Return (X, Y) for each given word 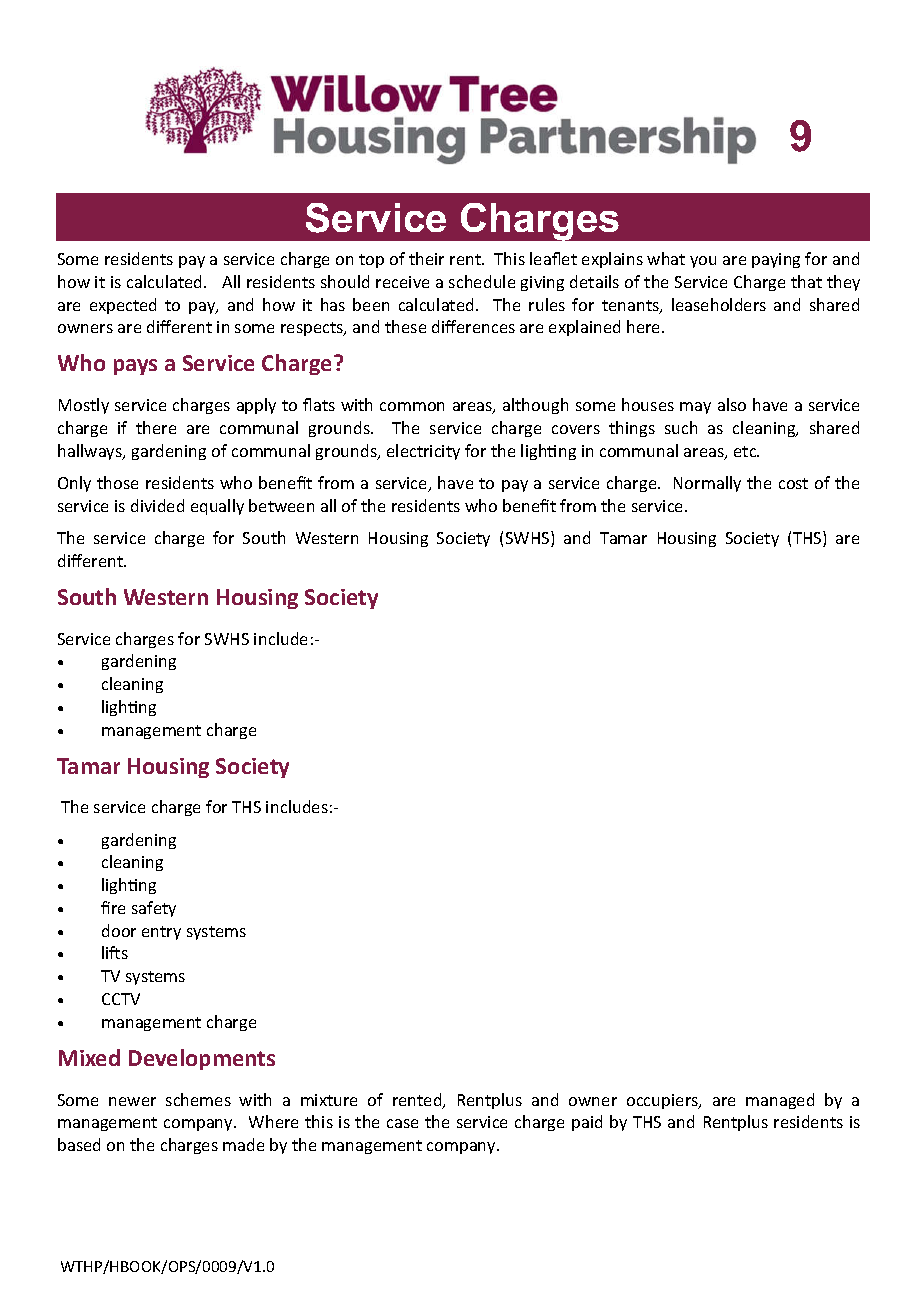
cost (793, 483)
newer (132, 1101)
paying (776, 260)
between (281, 505)
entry (161, 933)
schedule (482, 281)
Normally (707, 484)
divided (157, 505)
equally (217, 507)
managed (780, 1101)
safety (154, 909)
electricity (423, 452)
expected (123, 306)
